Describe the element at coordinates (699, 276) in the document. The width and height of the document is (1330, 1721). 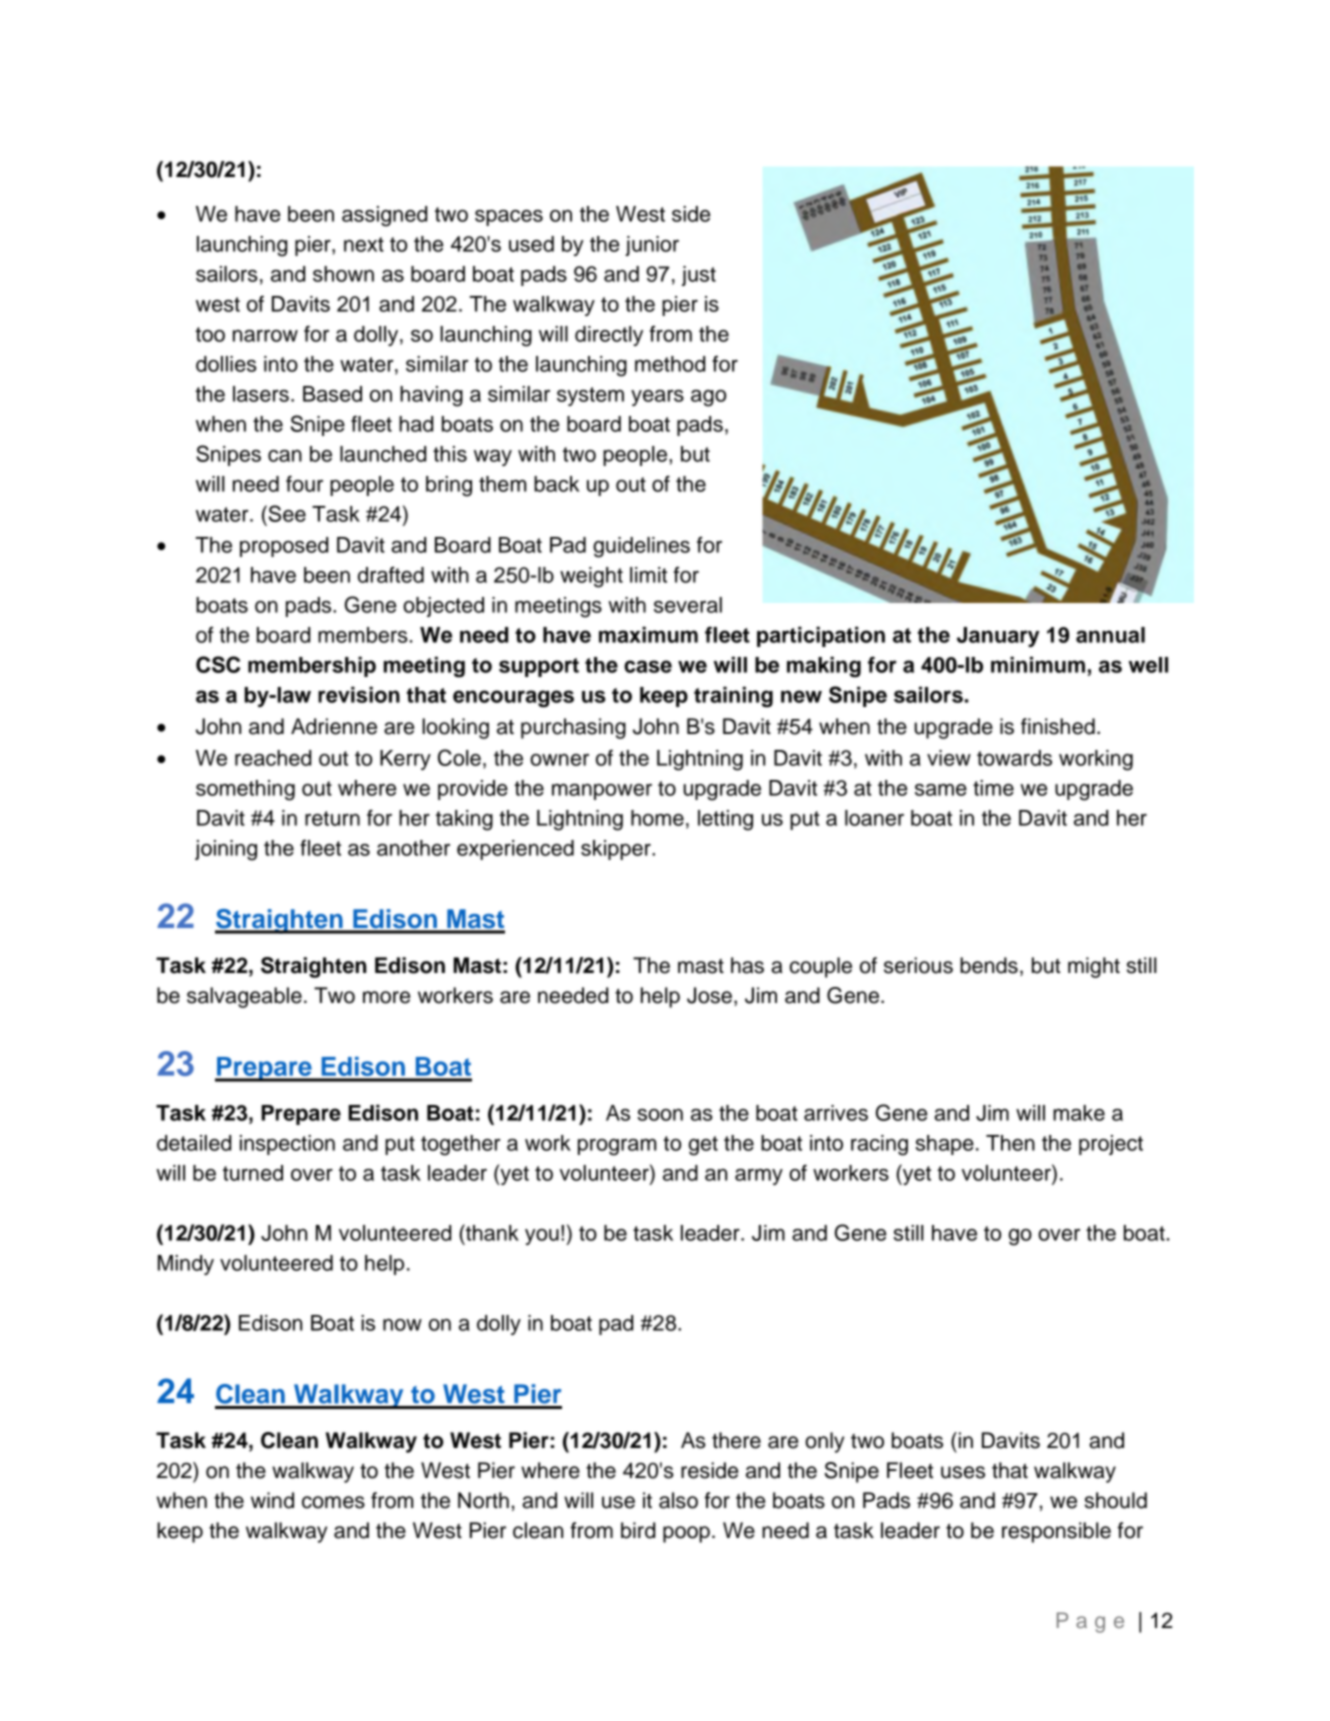
I see `just` at that location.
